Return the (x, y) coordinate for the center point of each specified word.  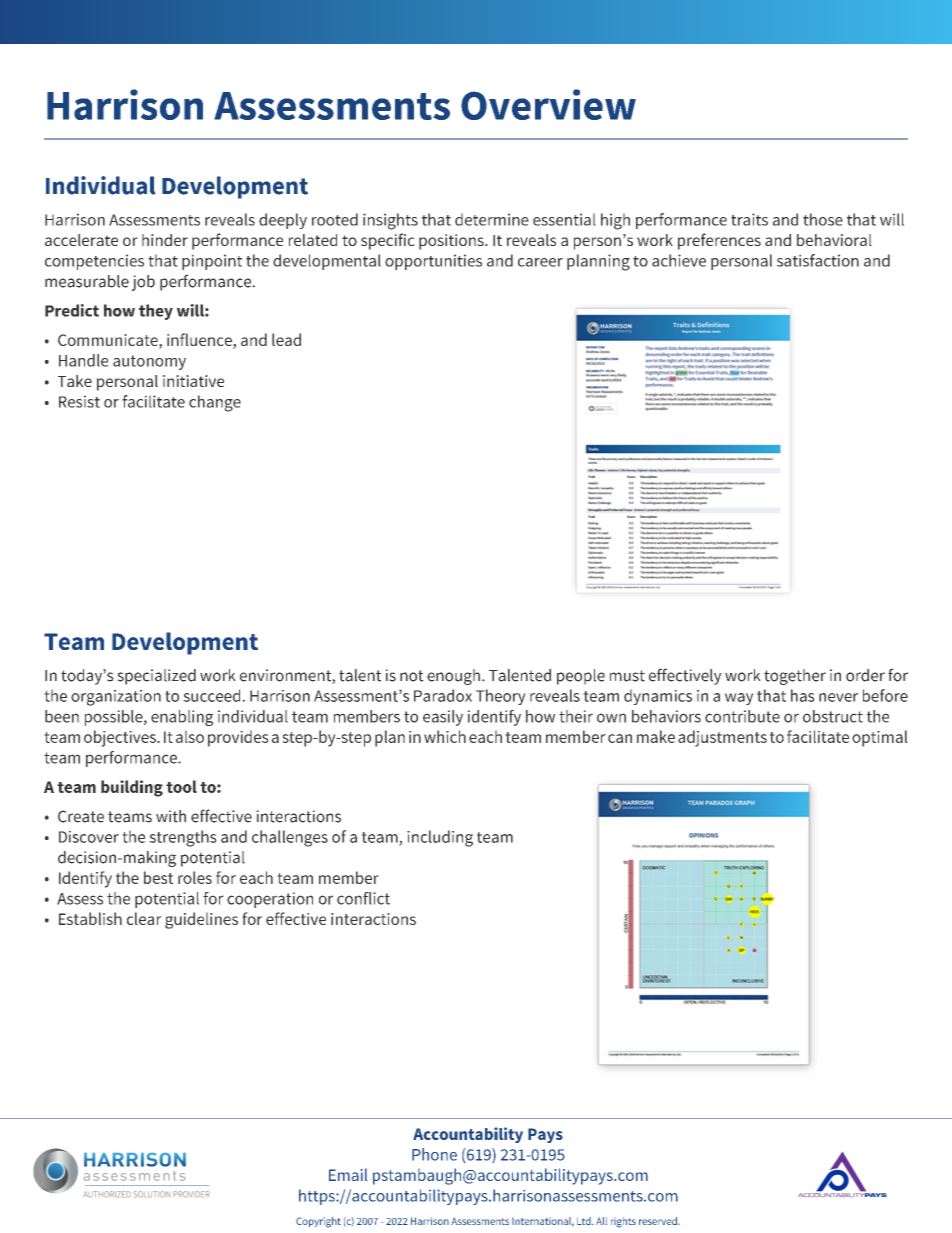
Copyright (318, 1222)
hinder (165, 240)
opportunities (433, 262)
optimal (880, 738)
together (795, 677)
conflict (363, 898)
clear (144, 918)
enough (453, 677)
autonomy (149, 362)
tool (181, 786)
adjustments (722, 738)
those (823, 219)
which (445, 736)
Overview (548, 104)
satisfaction (818, 260)
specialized (156, 677)
